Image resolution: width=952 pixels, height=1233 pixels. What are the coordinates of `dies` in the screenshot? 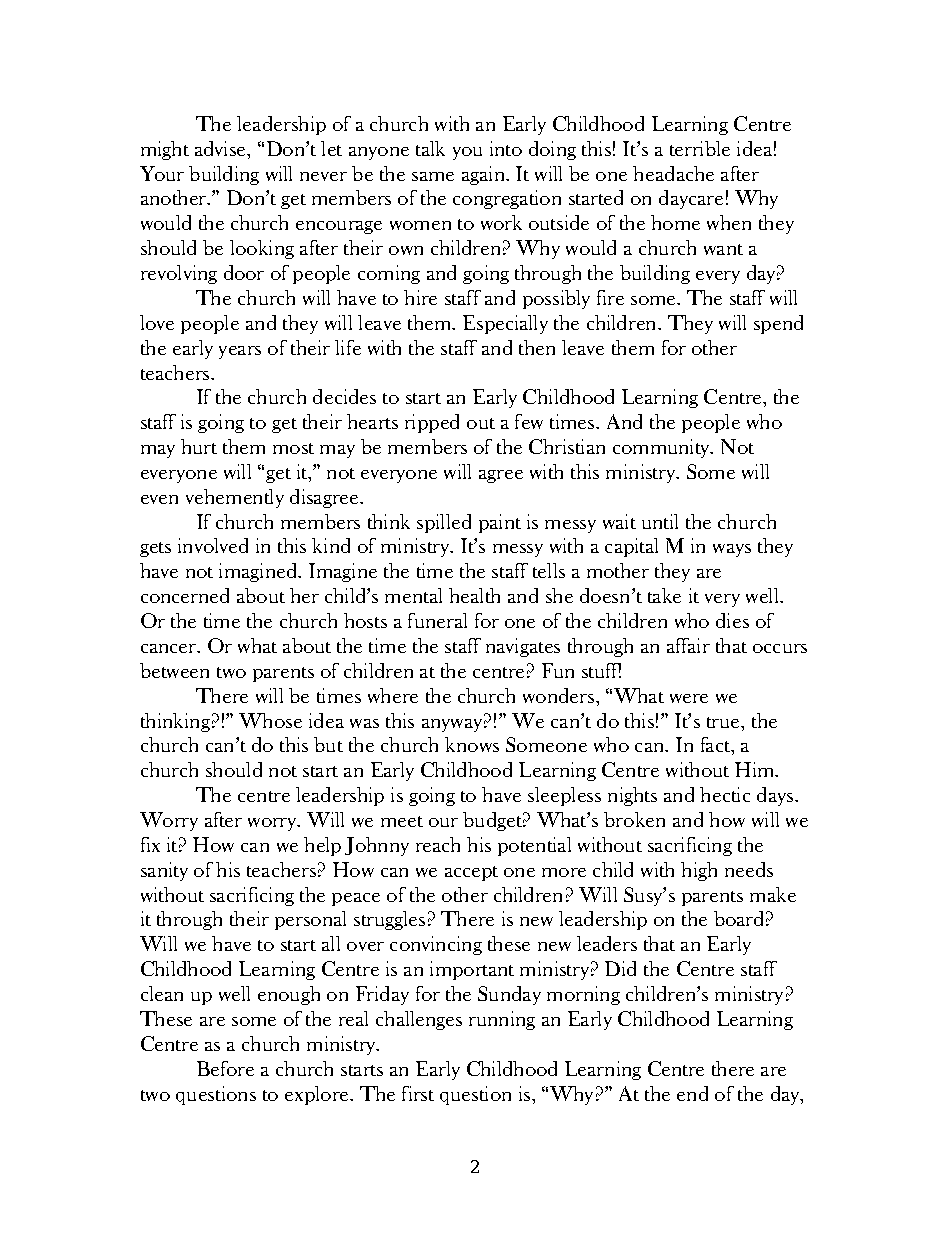 It's located at (732, 620).
